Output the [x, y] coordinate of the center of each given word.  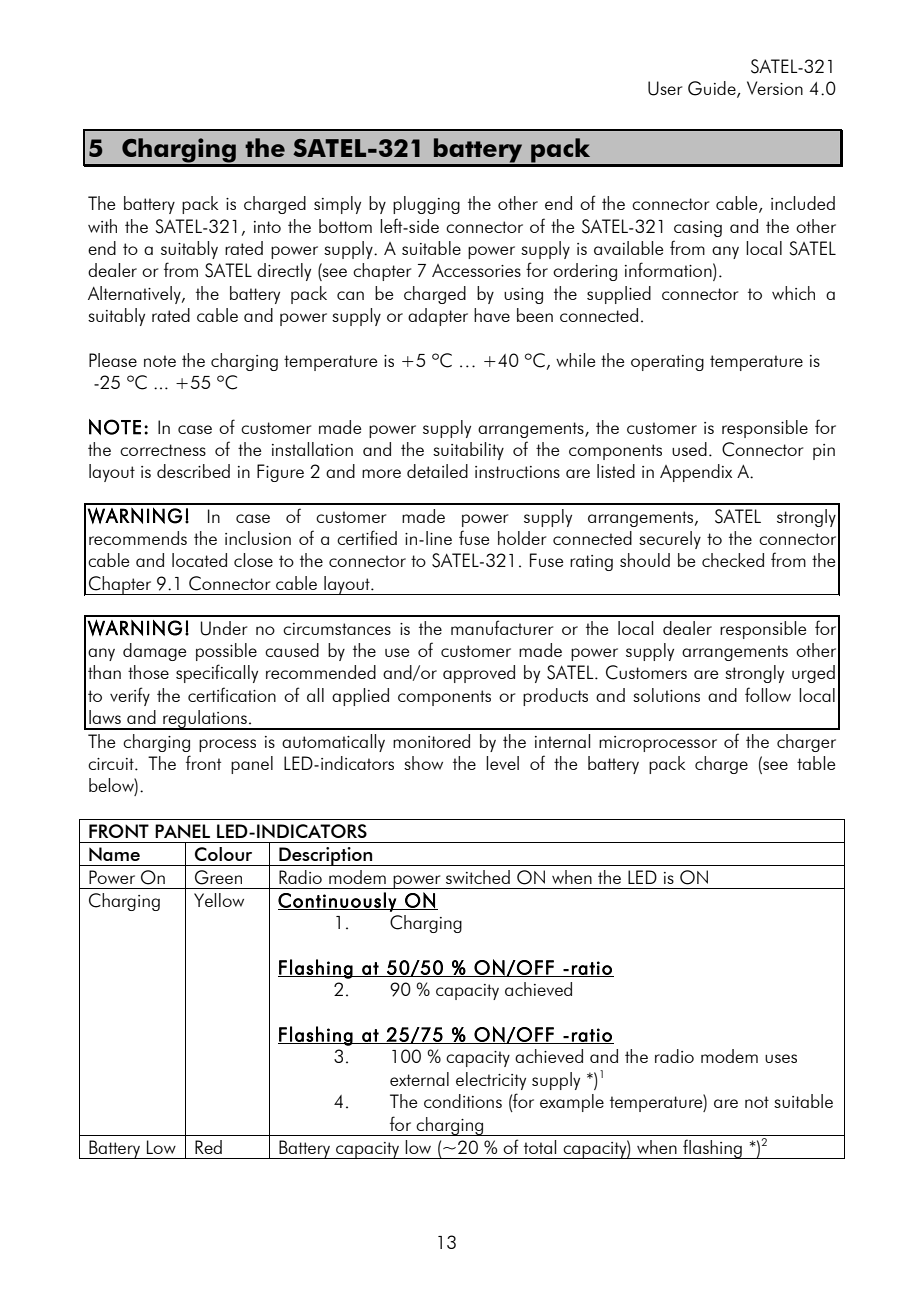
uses [781, 1058]
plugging [426, 205]
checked [733, 560]
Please [113, 360]
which [793, 293]
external [419, 1079]
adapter [438, 317]
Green [218, 877]
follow [768, 694]
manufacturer [502, 627]
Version [775, 88]
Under [223, 628]
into [267, 227]
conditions [463, 1101]
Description [326, 856]
